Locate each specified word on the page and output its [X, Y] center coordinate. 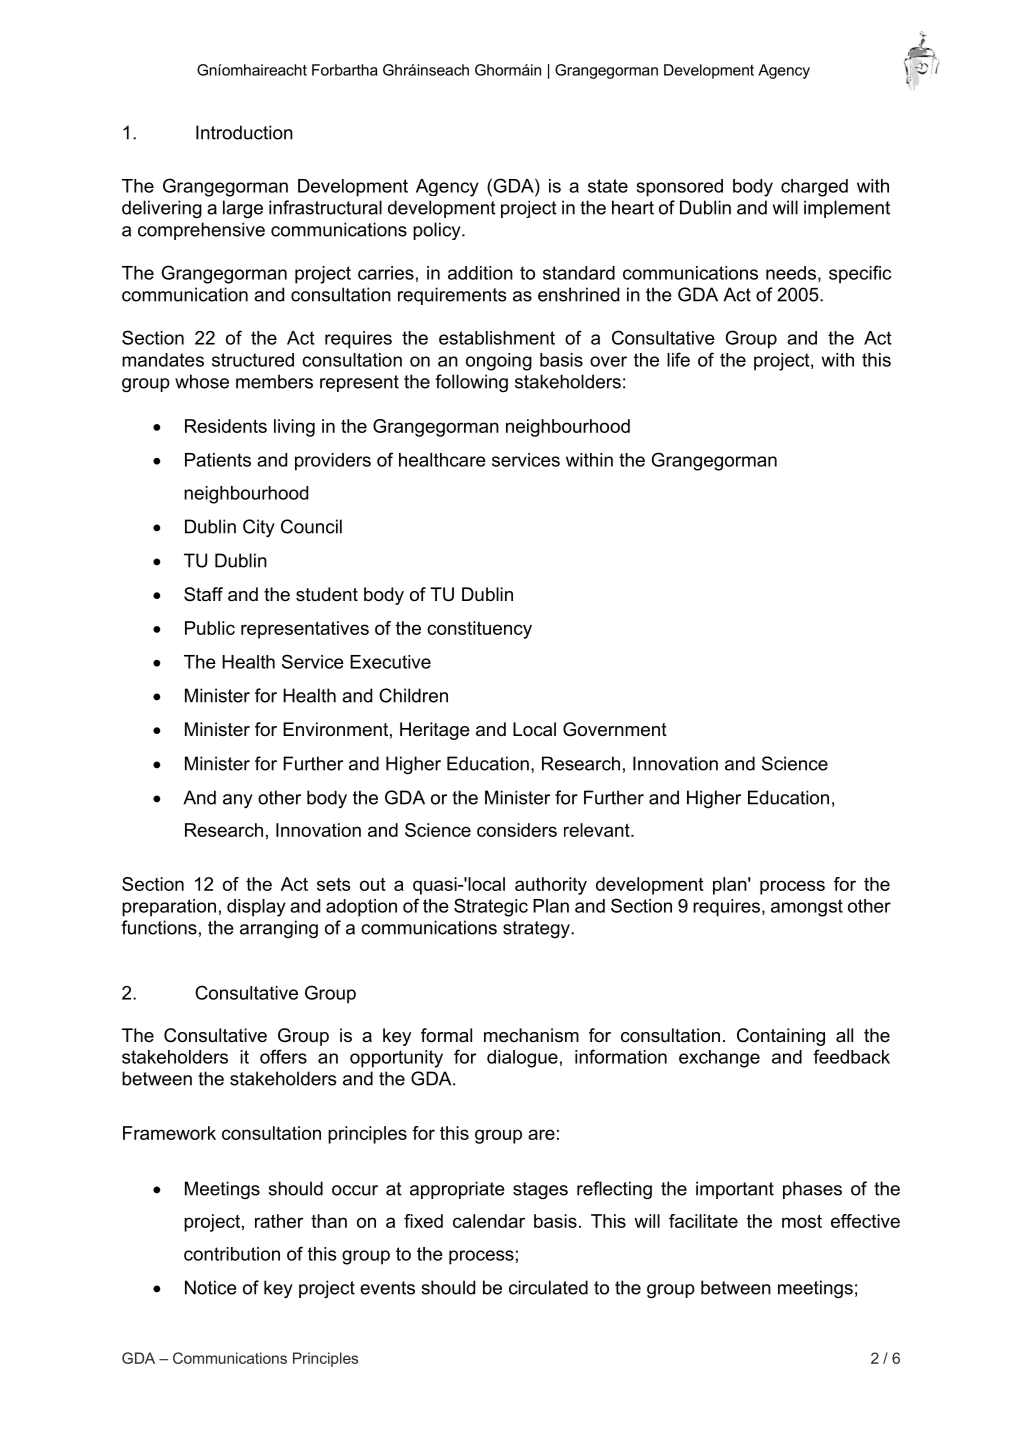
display [256, 908]
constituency [479, 630]
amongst [807, 908]
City [259, 528]
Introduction [244, 132]
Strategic [491, 907]
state [608, 186]
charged [814, 188]
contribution [232, 1254]
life [678, 359]
